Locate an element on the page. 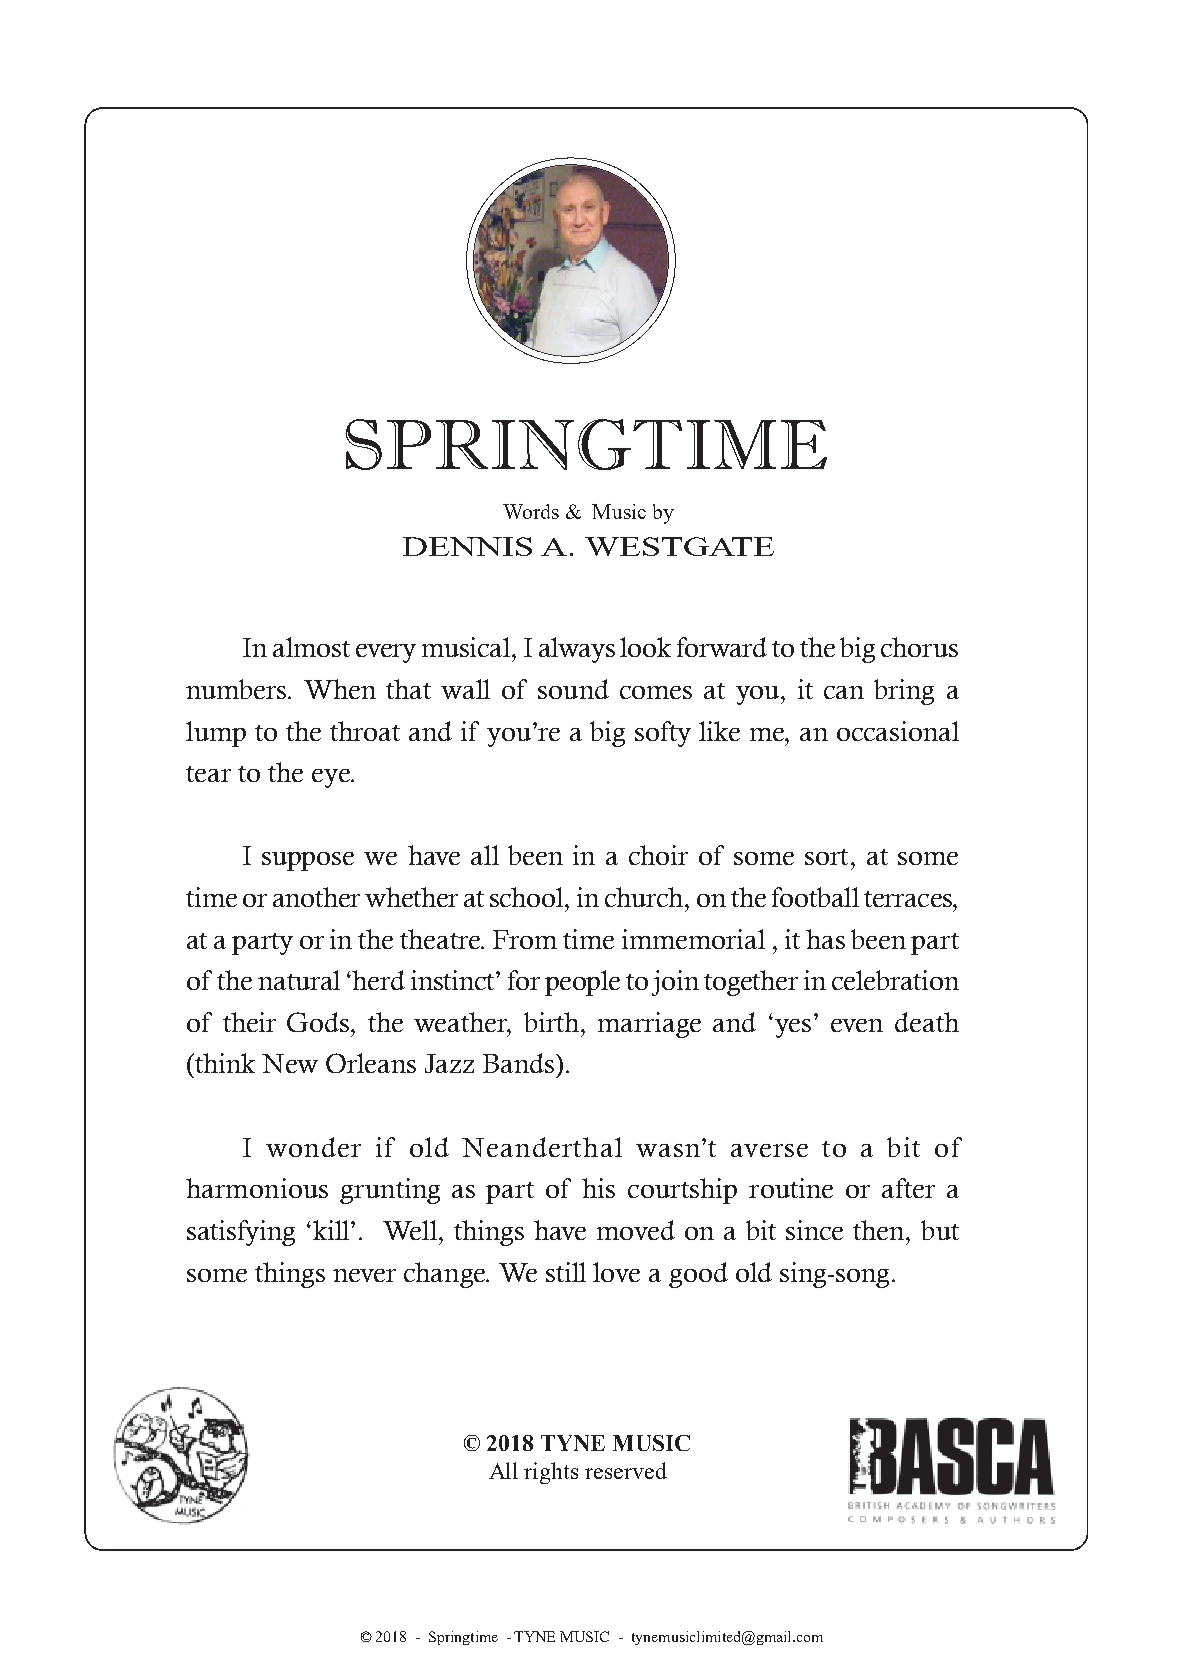 Image resolution: width=1180 pixels, height=1670 pixels. rights is located at coordinates (551, 1473).
